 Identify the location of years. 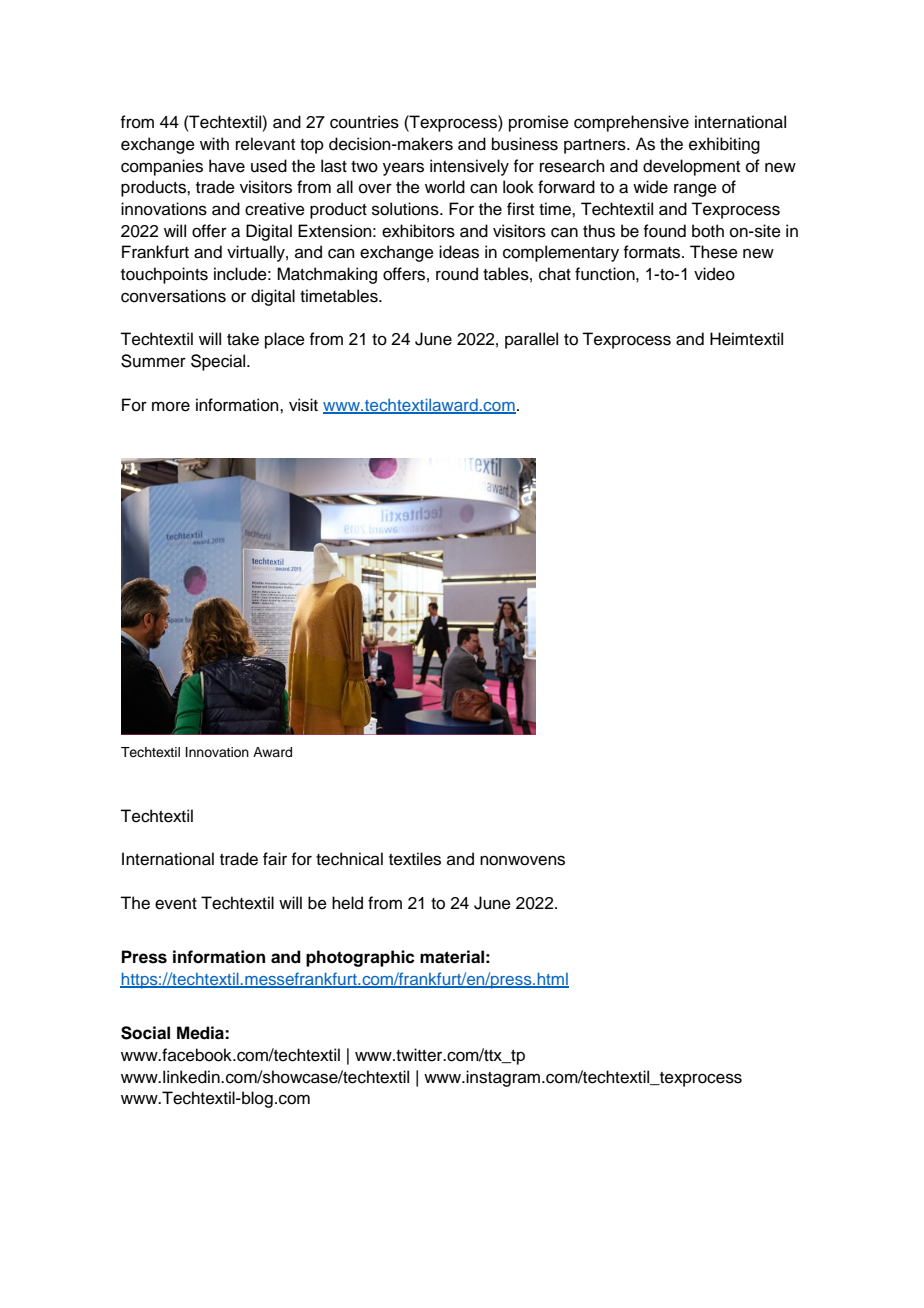
(403, 169).
